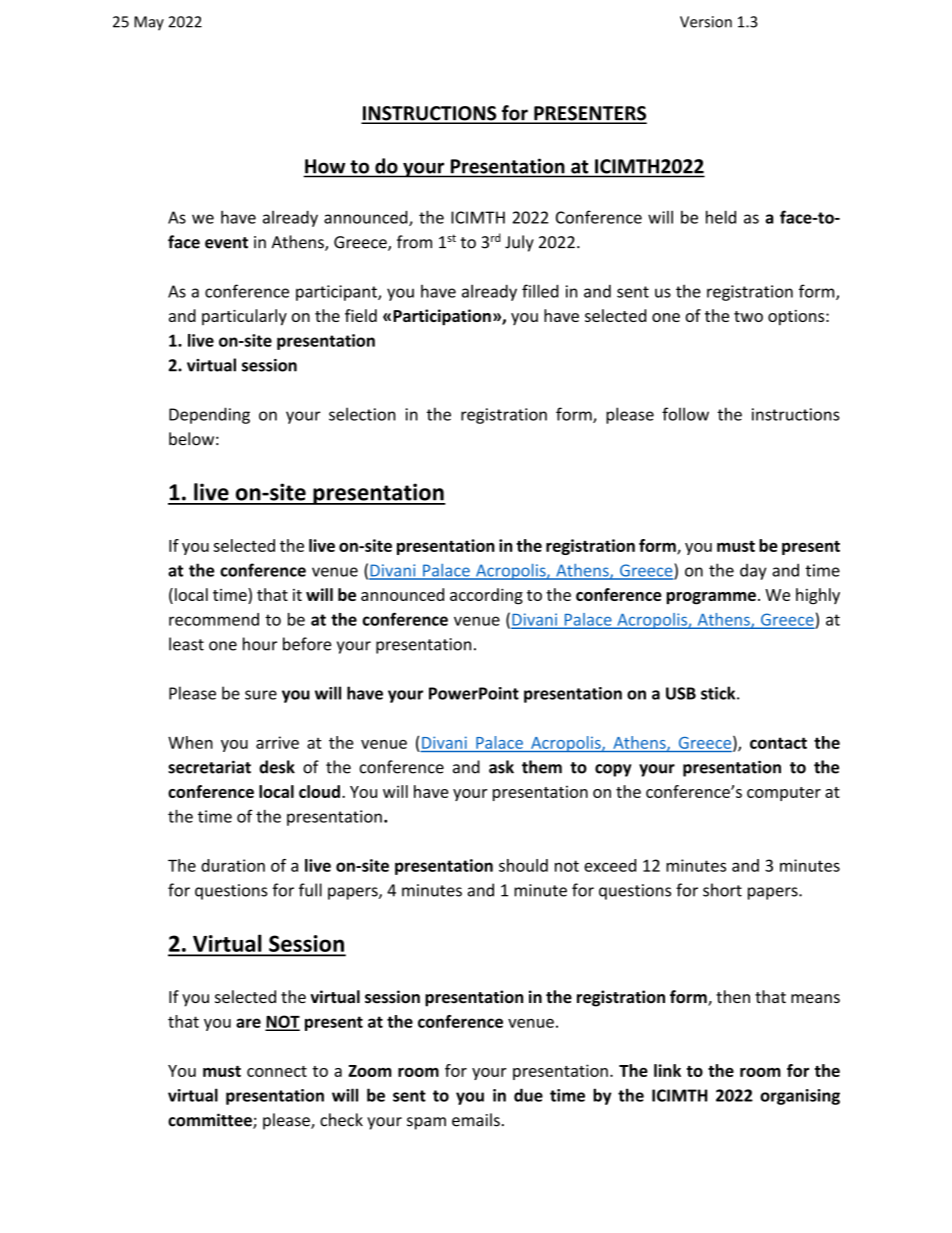 Image resolution: width=952 pixels, height=1233 pixels. I want to click on held, so click(721, 217).
